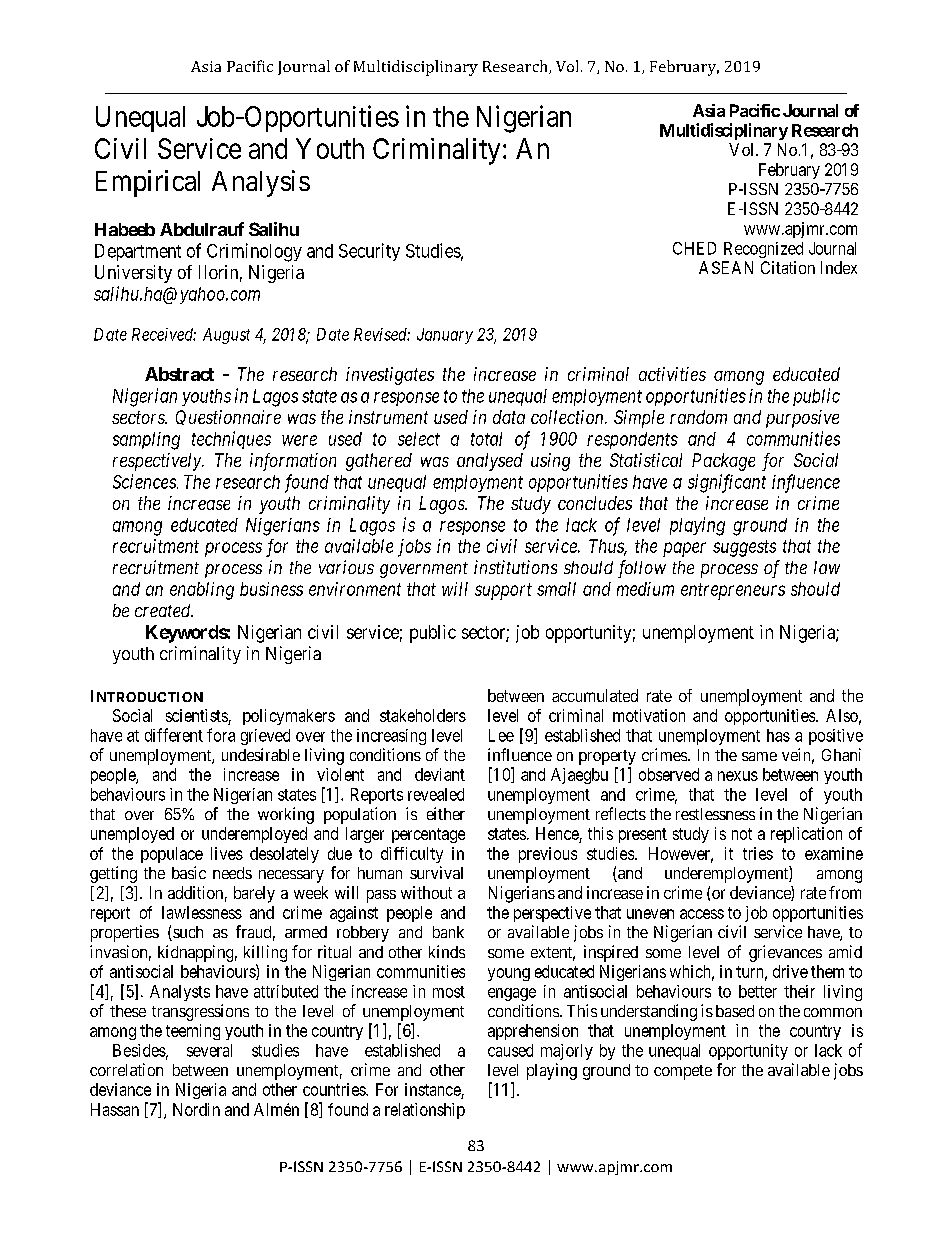  Describe the element at coordinates (683, 1072) in the screenshot. I see `compete` at that location.
